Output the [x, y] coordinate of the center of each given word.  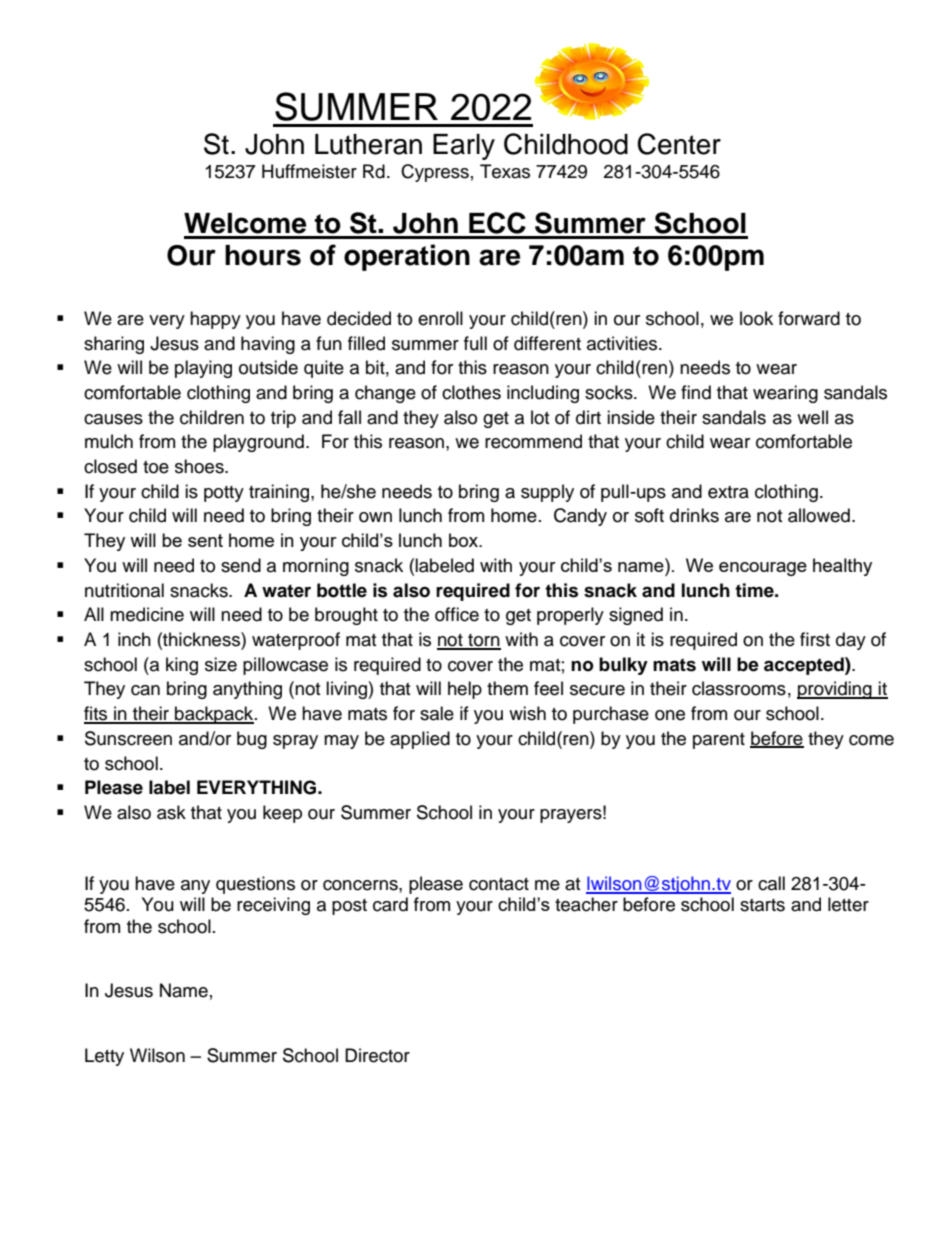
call [771, 883]
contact [499, 884]
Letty [104, 1057]
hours [263, 255]
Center [679, 144]
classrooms [739, 688]
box [464, 540]
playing [203, 369]
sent [205, 540]
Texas [505, 171]
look [756, 318]
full [475, 343]
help [465, 690]
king [182, 666]
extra [728, 492]
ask [171, 812]
